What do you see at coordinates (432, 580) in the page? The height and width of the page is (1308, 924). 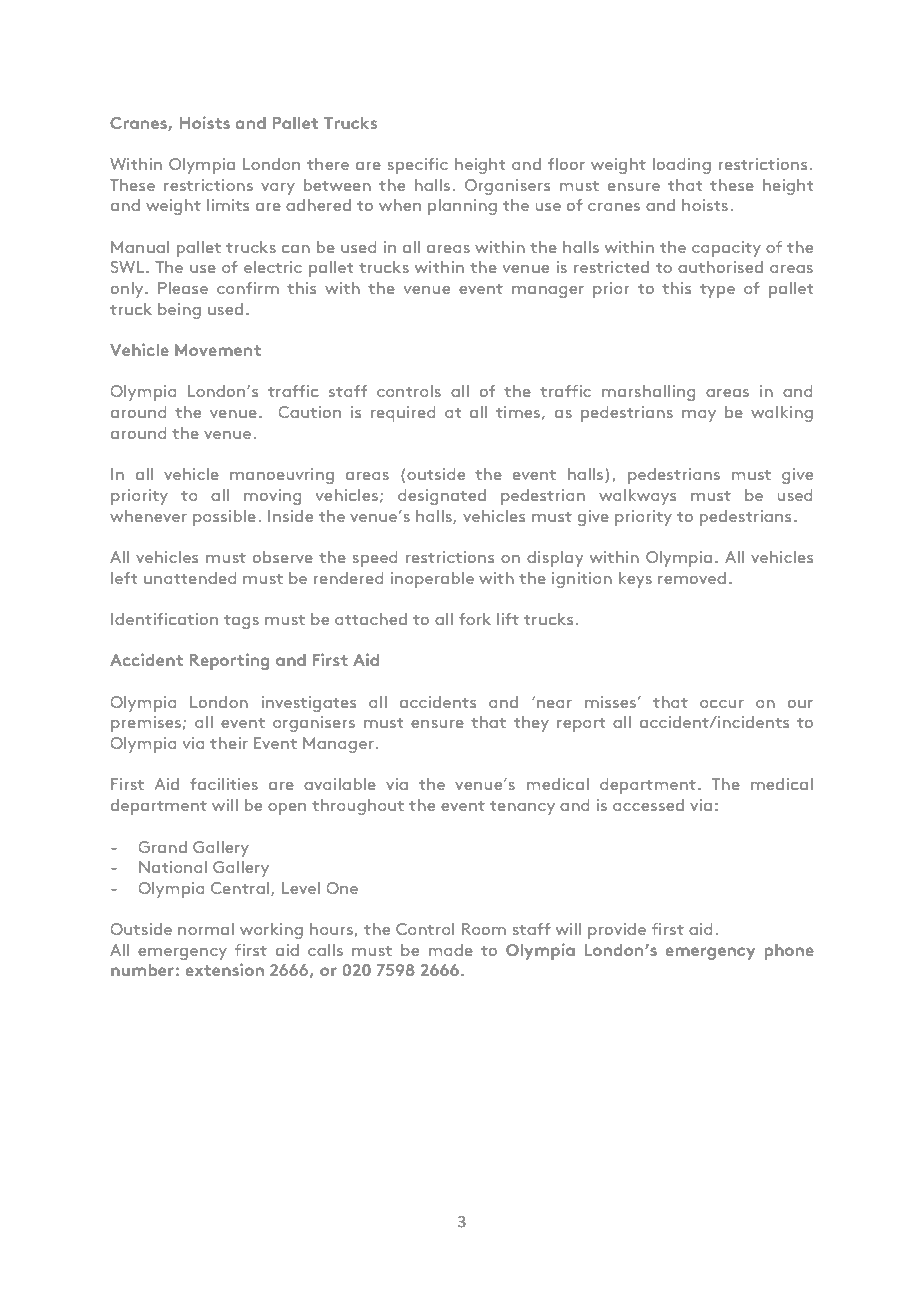 I see `inoperable` at bounding box center [432, 580].
